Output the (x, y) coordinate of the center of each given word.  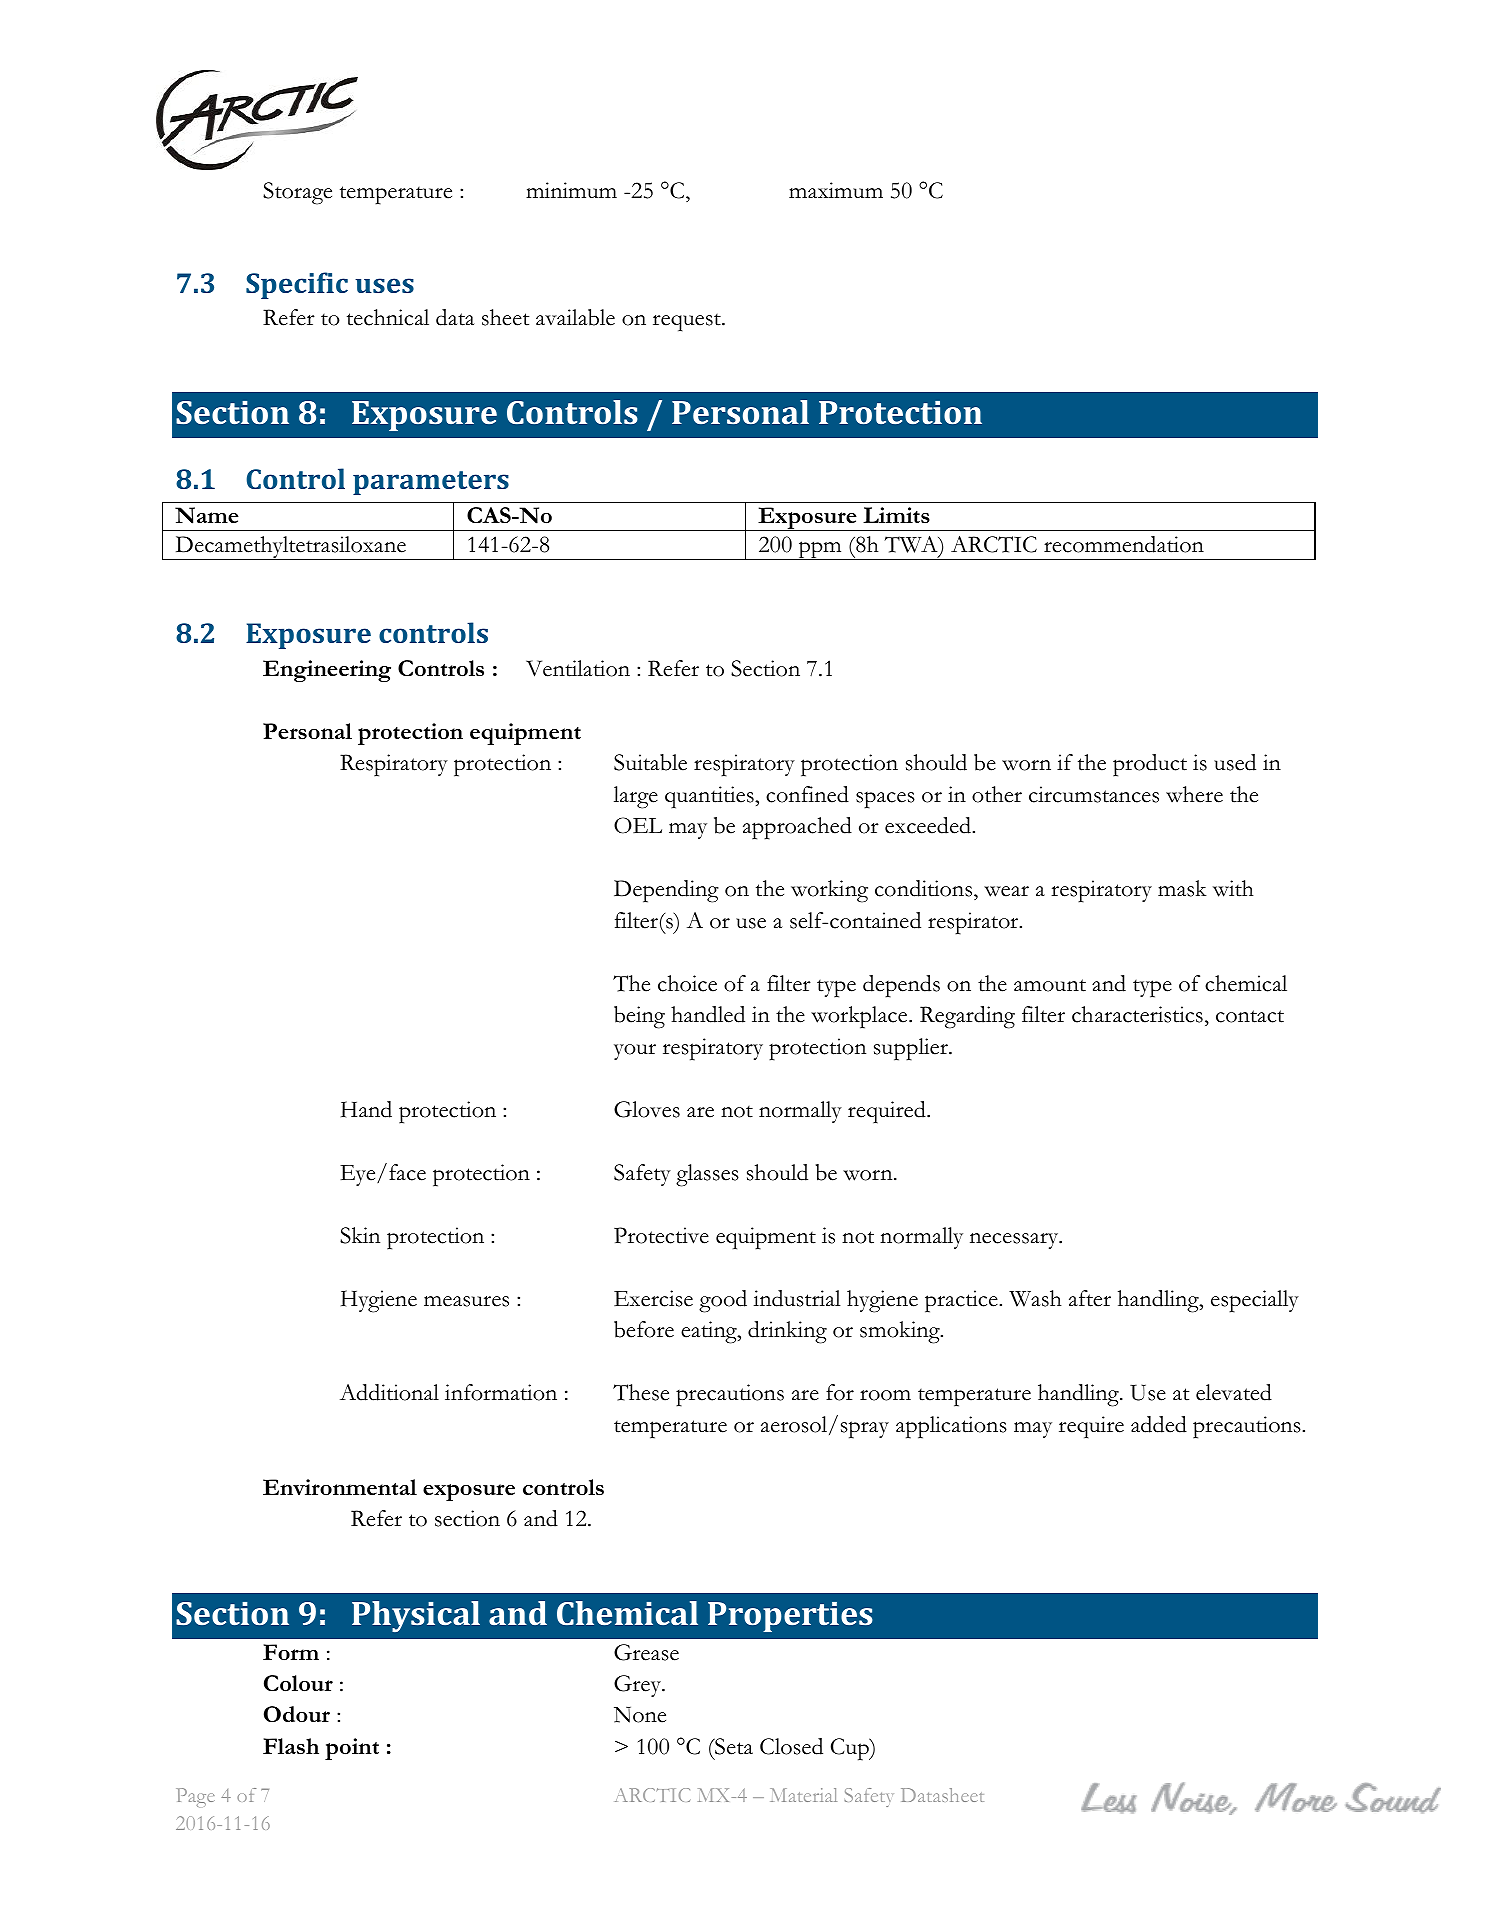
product (1150, 765)
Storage (297, 193)
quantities (710, 797)
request (688, 322)
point (352, 1749)
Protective (661, 1235)
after (1090, 1298)
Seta (733, 1746)
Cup (851, 1749)
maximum (836, 190)
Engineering (327, 671)
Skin (360, 1235)
